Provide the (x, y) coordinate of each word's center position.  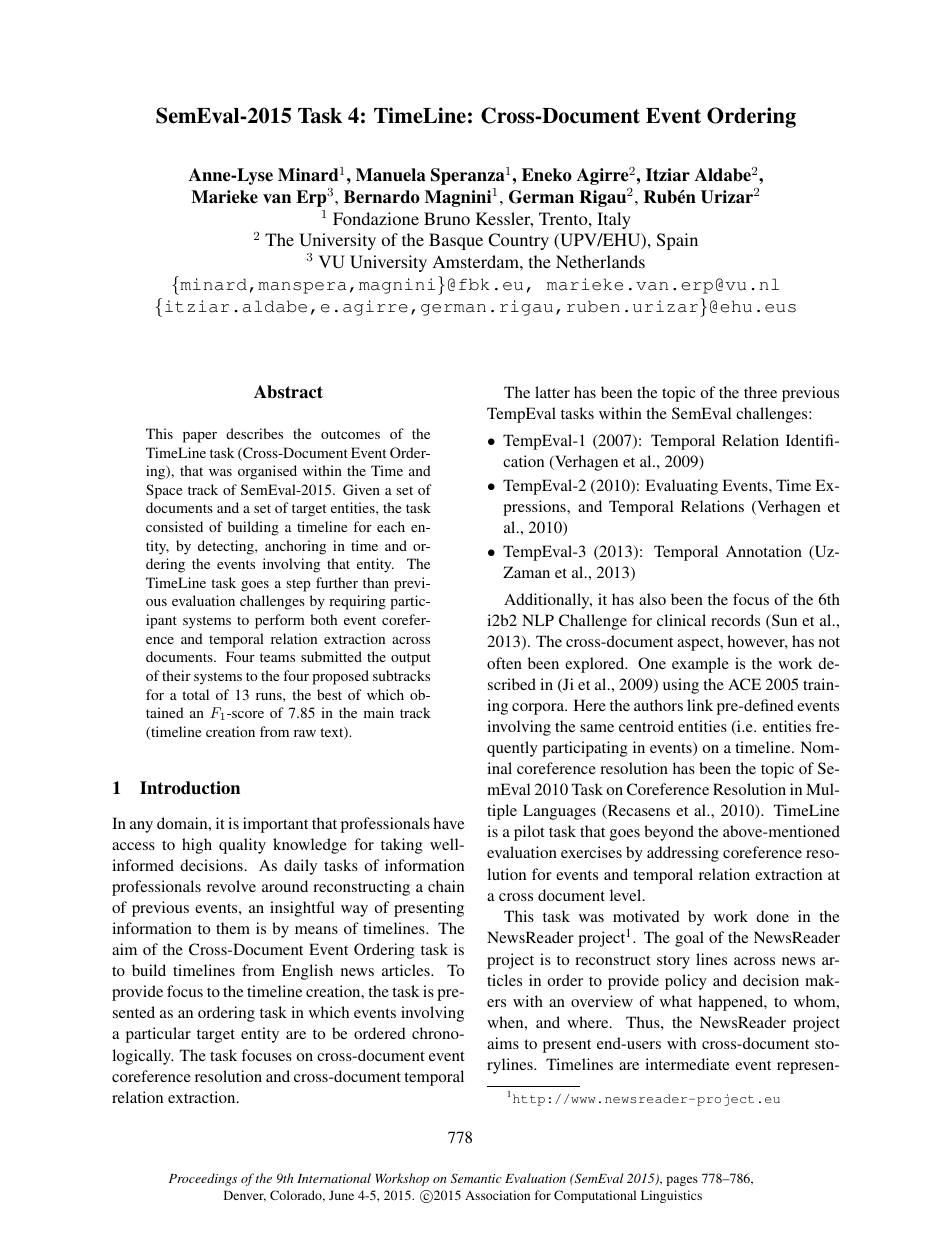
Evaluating (681, 487)
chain (446, 886)
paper (200, 437)
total (195, 694)
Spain (677, 241)
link (700, 705)
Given (361, 489)
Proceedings (203, 1179)
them (233, 928)
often (504, 663)
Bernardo (382, 197)
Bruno (447, 218)
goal (689, 939)
